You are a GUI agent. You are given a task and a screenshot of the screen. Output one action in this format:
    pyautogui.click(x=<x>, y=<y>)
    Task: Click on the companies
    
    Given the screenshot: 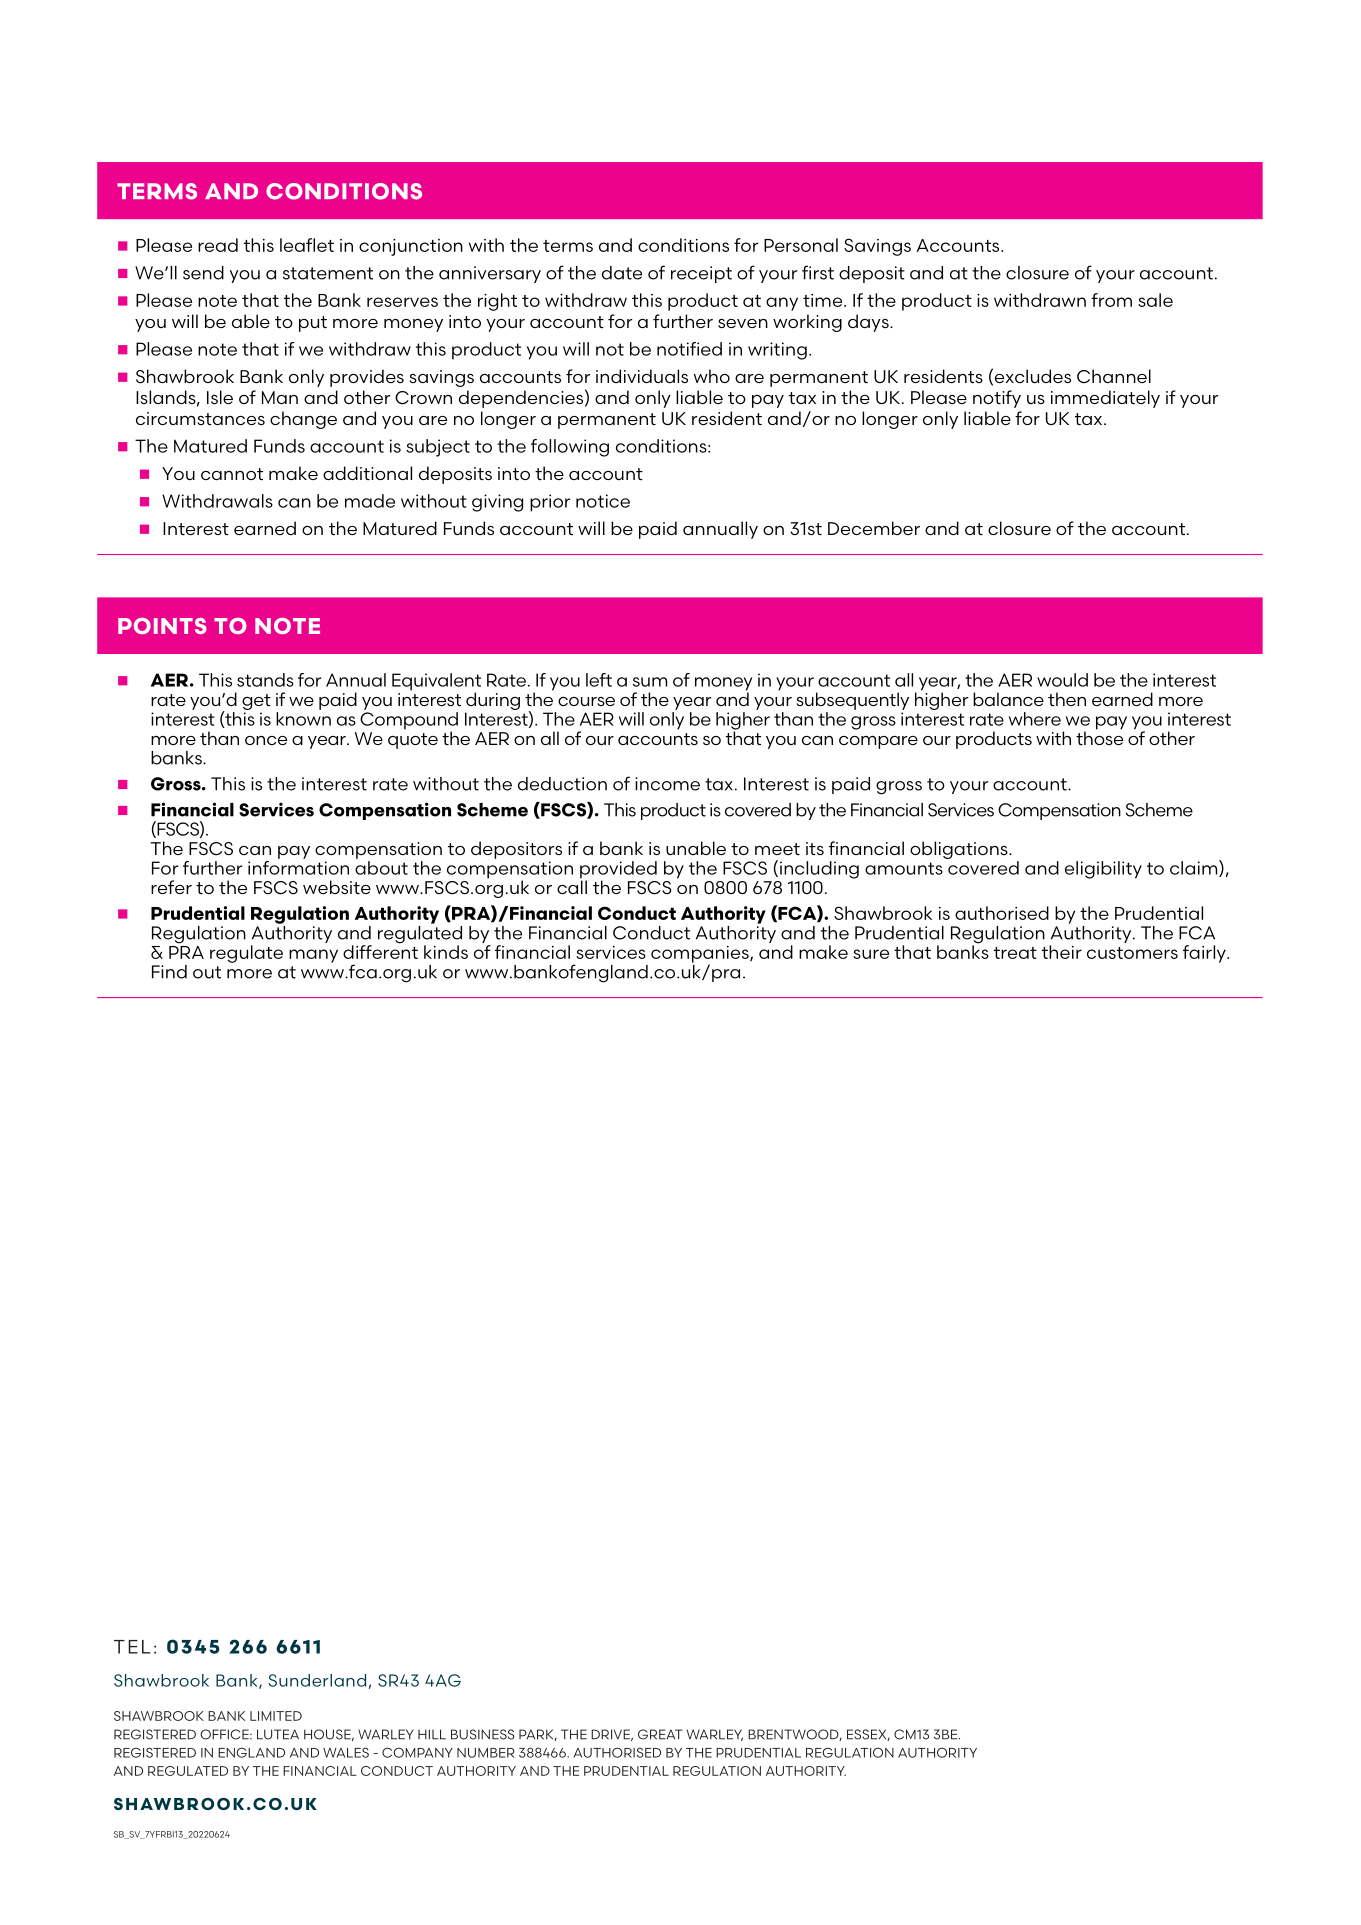 What is the action you would take?
    pyautogui.click(x=701, y=955)
